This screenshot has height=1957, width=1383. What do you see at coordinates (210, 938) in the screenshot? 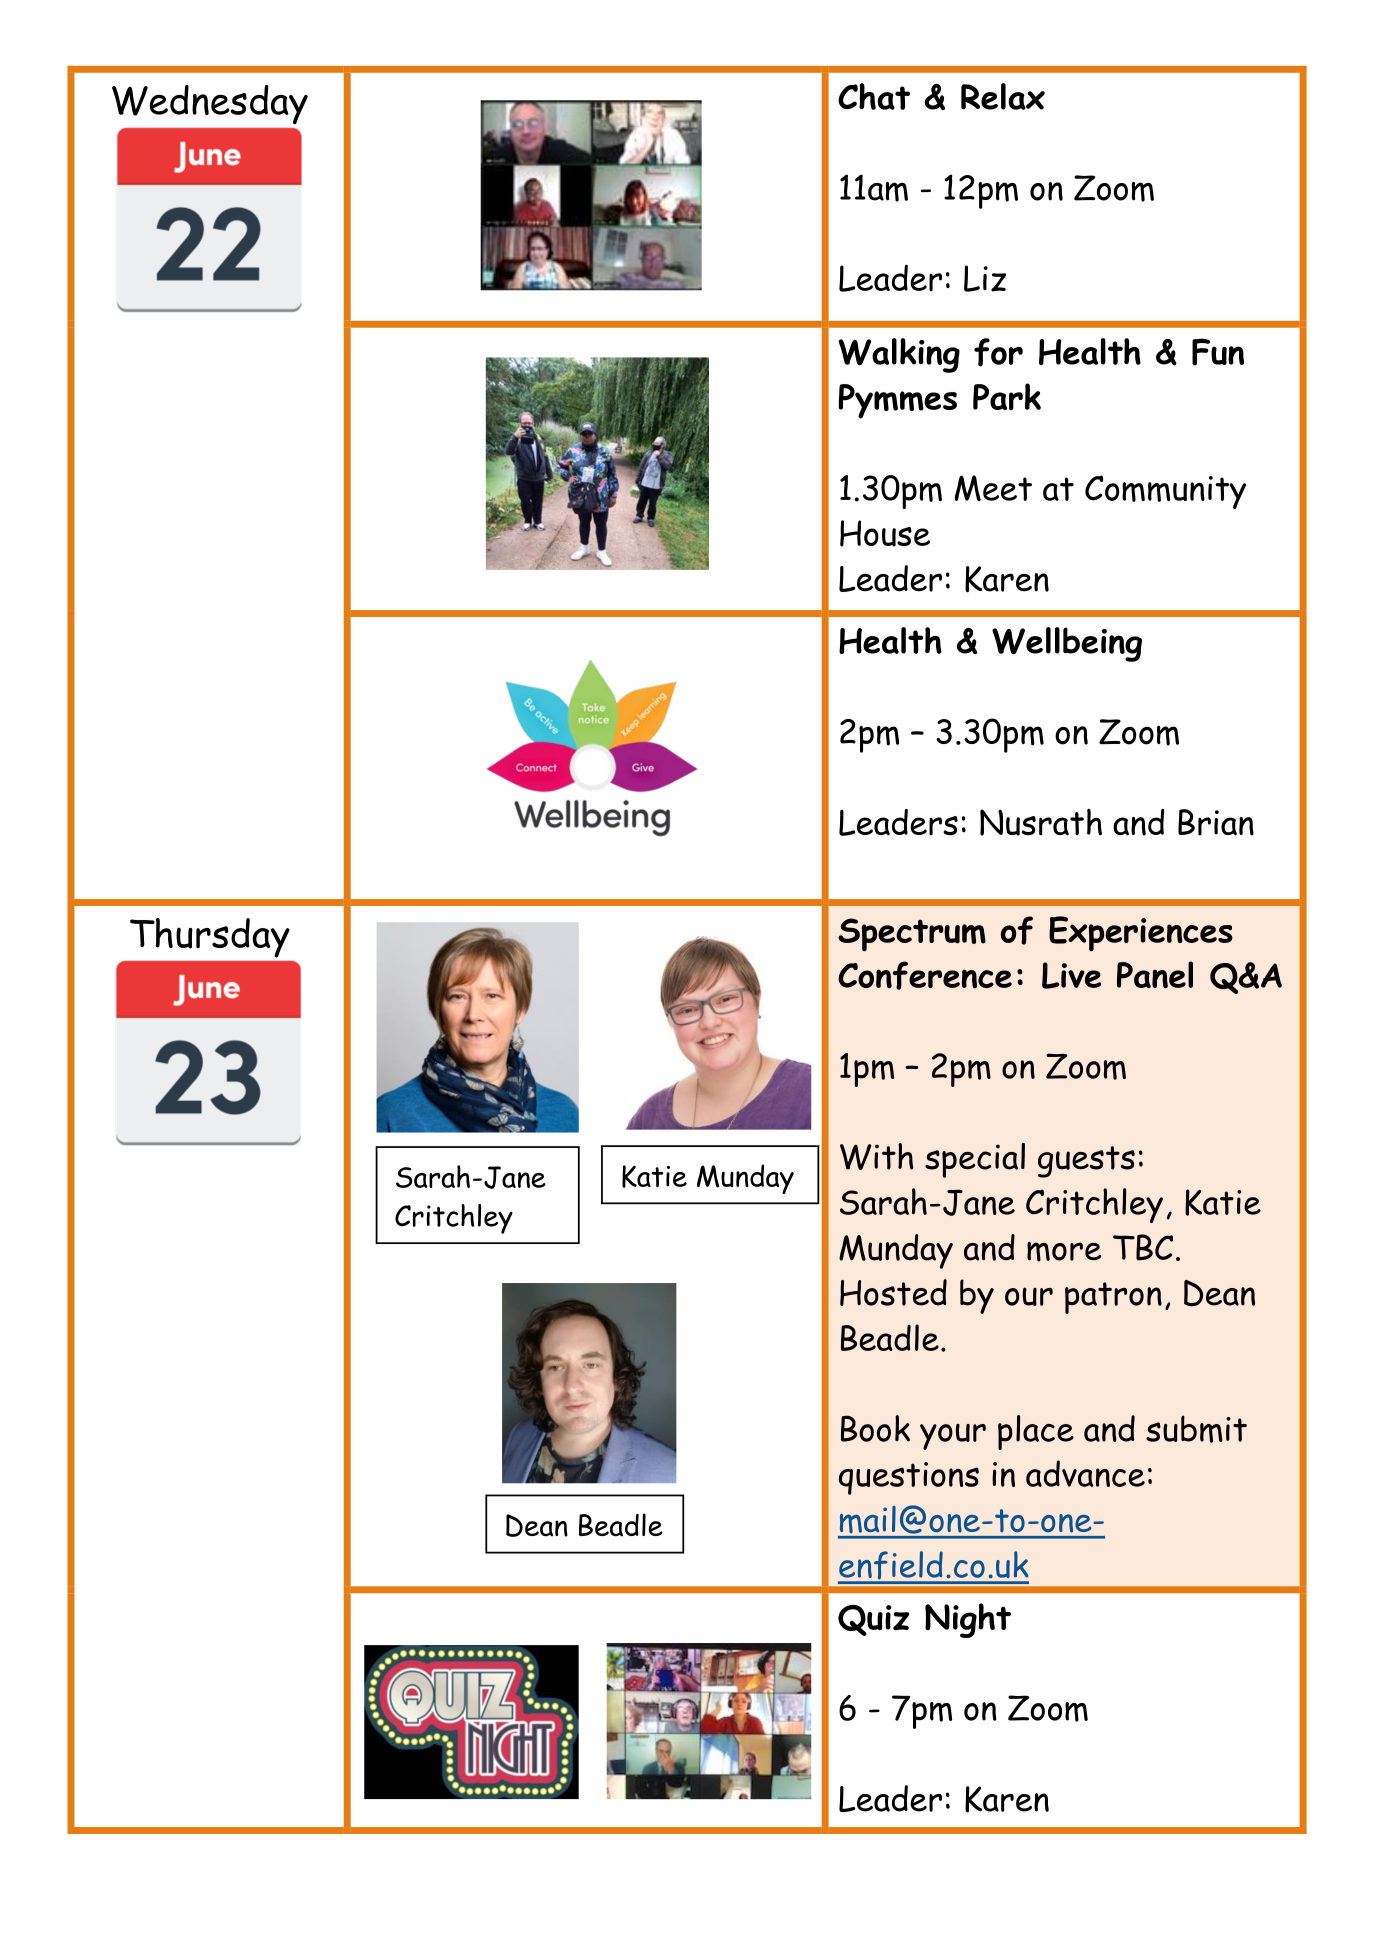
I see `Thursday` at bounding box center [210, 938].
